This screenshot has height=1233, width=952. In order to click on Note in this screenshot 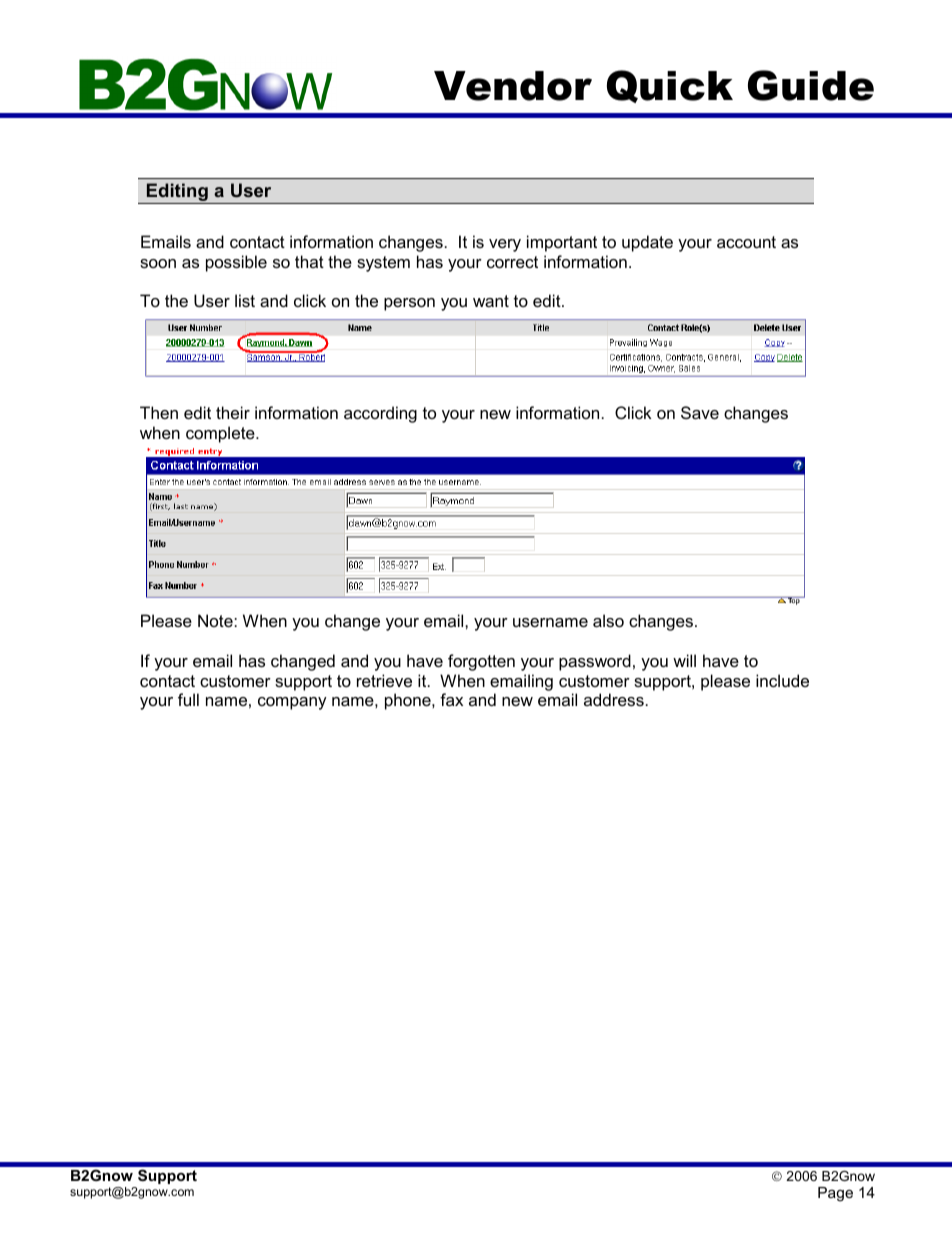, I will do `click(216, 620)`.
